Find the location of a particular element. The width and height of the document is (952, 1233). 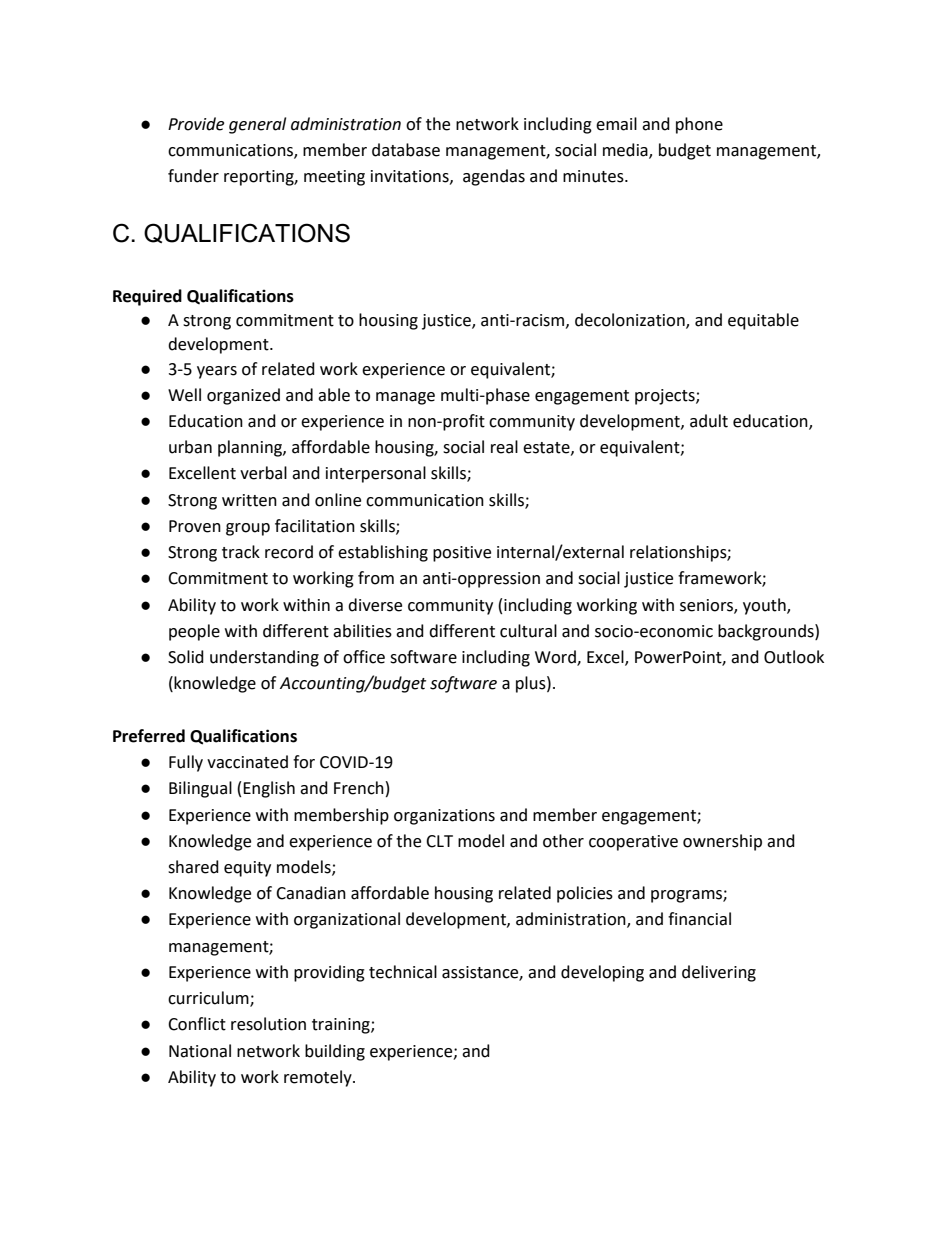

agendas is located at coordinates (494, 177).
